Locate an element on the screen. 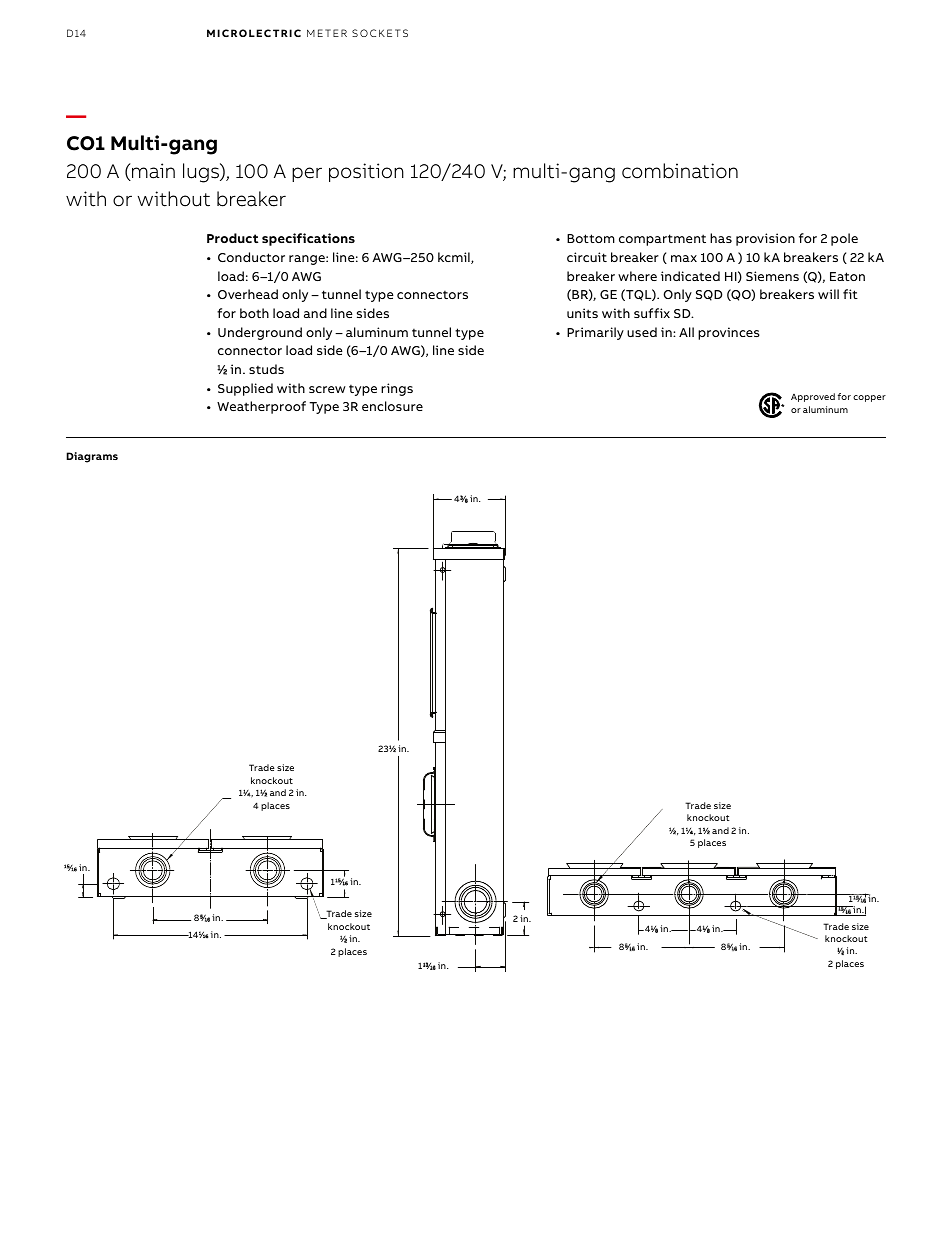 The height and width of the screenshot is (1233, 952). SOCKETS is located at coordinates (380, 33).
